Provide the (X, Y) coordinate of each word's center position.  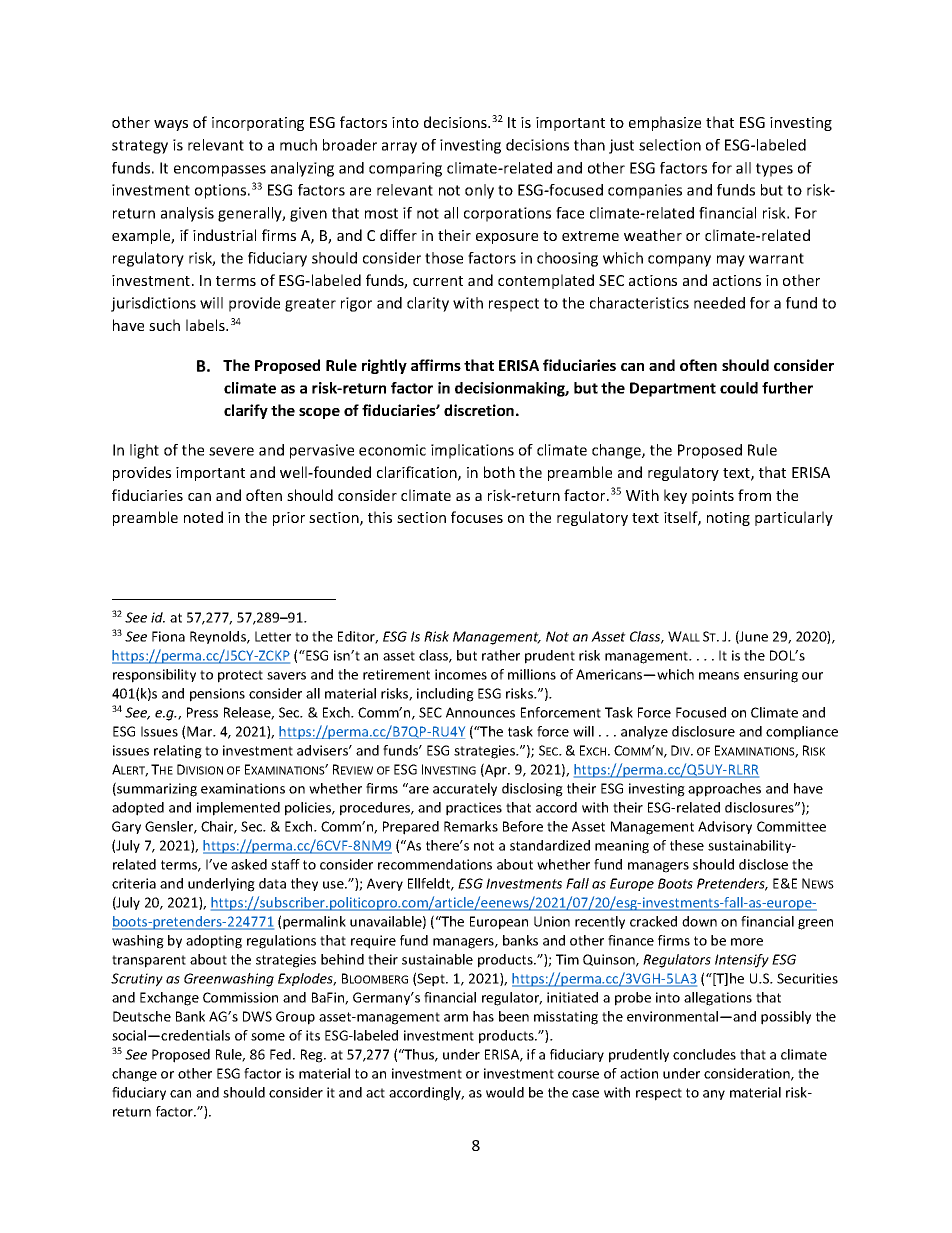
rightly (384, 366)
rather (501, 655)
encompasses (220, 171)
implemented (238, 809)
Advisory (725, 827)
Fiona (168, 636)
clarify (246, 411)
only (479, 191)
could (739, 388)
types (774, 170)
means (719, 676)
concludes (704, 1054)
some (268, 1037)
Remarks (471, 826)
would (505, 1092)
